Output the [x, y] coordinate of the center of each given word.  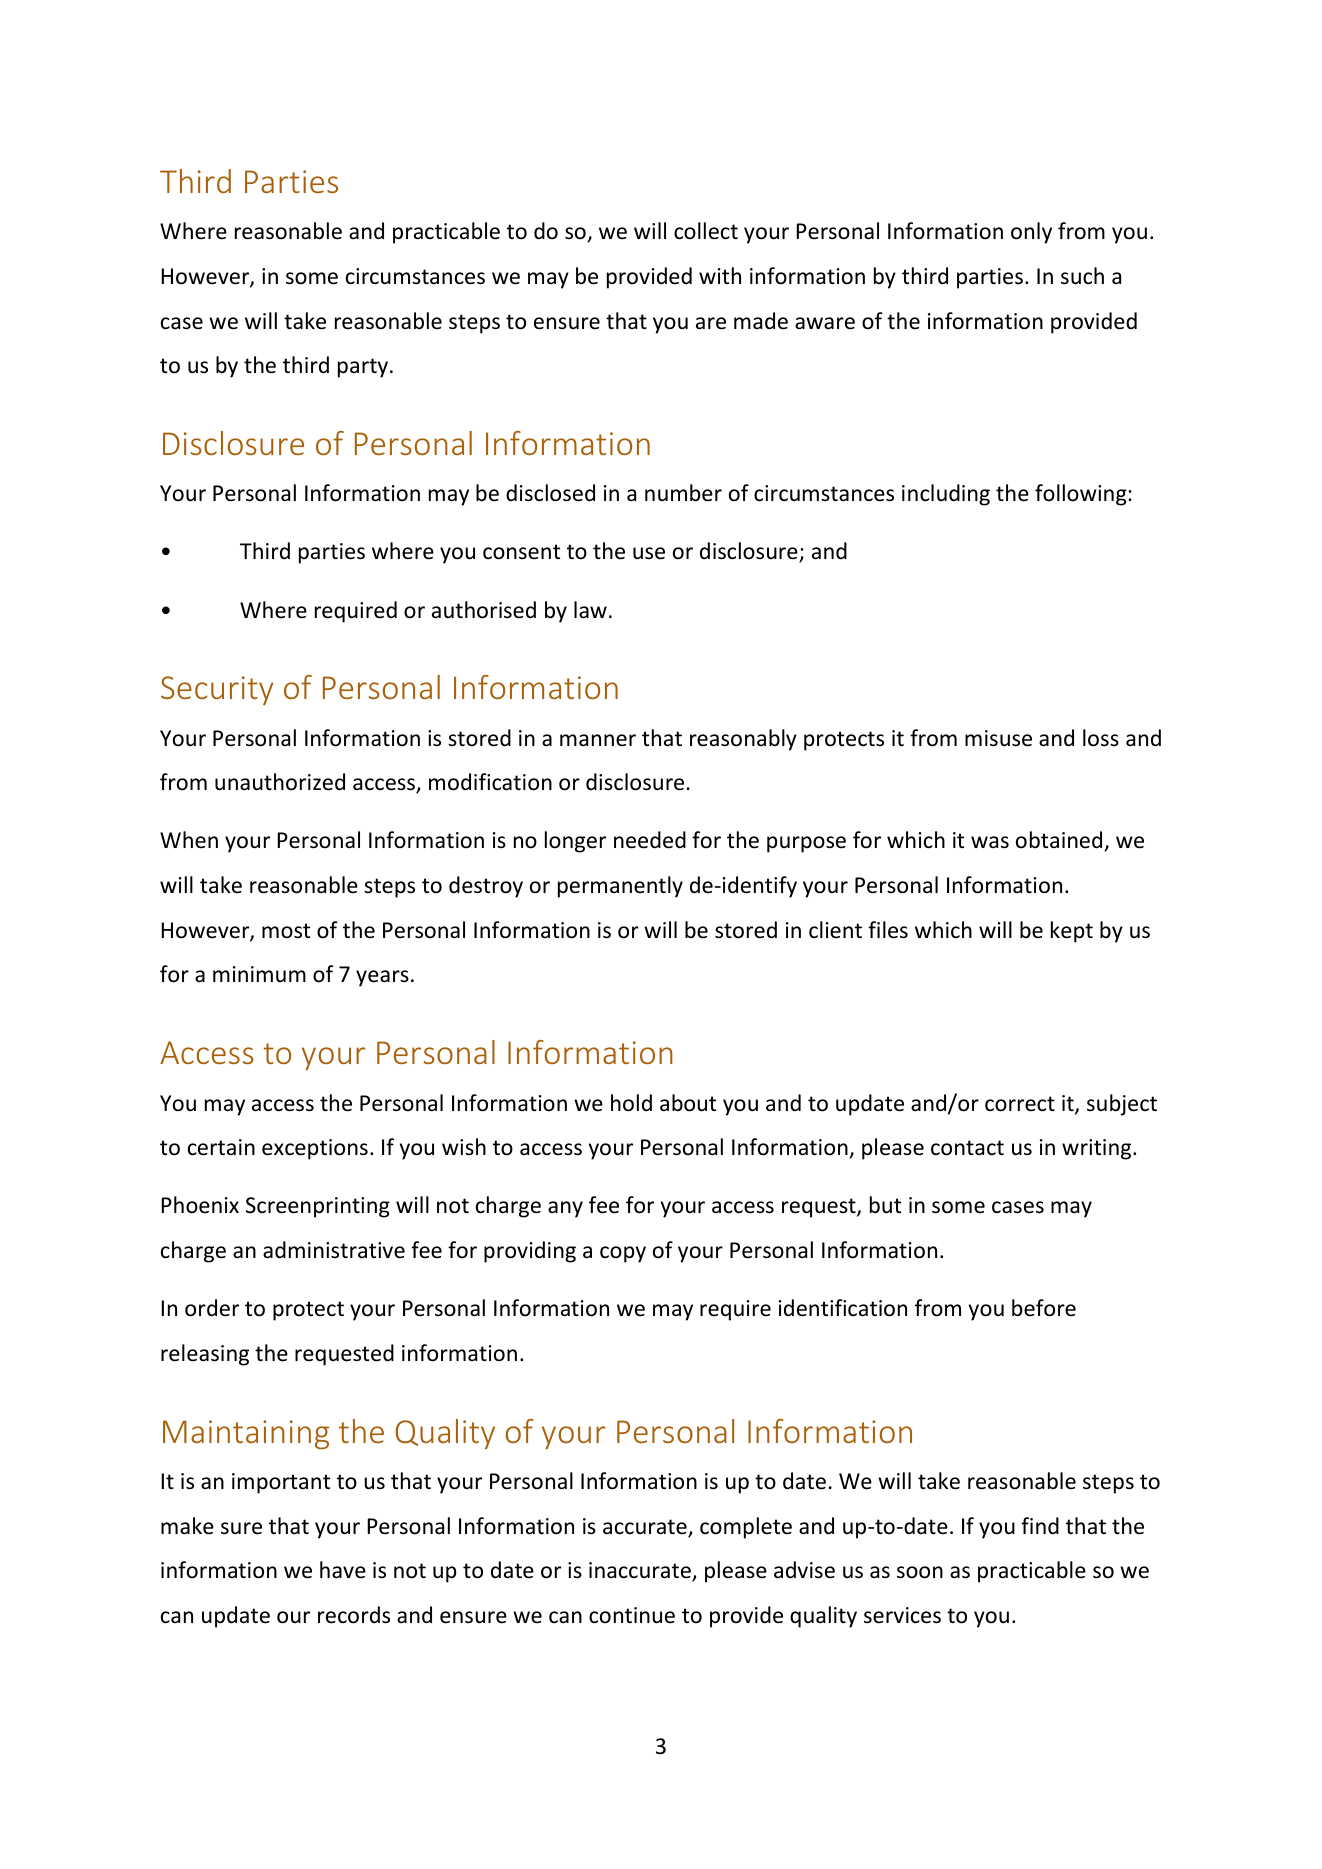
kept [1072, 932]
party [363, 368]
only [1031, 233]
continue [632, 1615]
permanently [620, 887]
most [286, 931]
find [1040, 1526]
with [720, 275]
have [343, 1570]
